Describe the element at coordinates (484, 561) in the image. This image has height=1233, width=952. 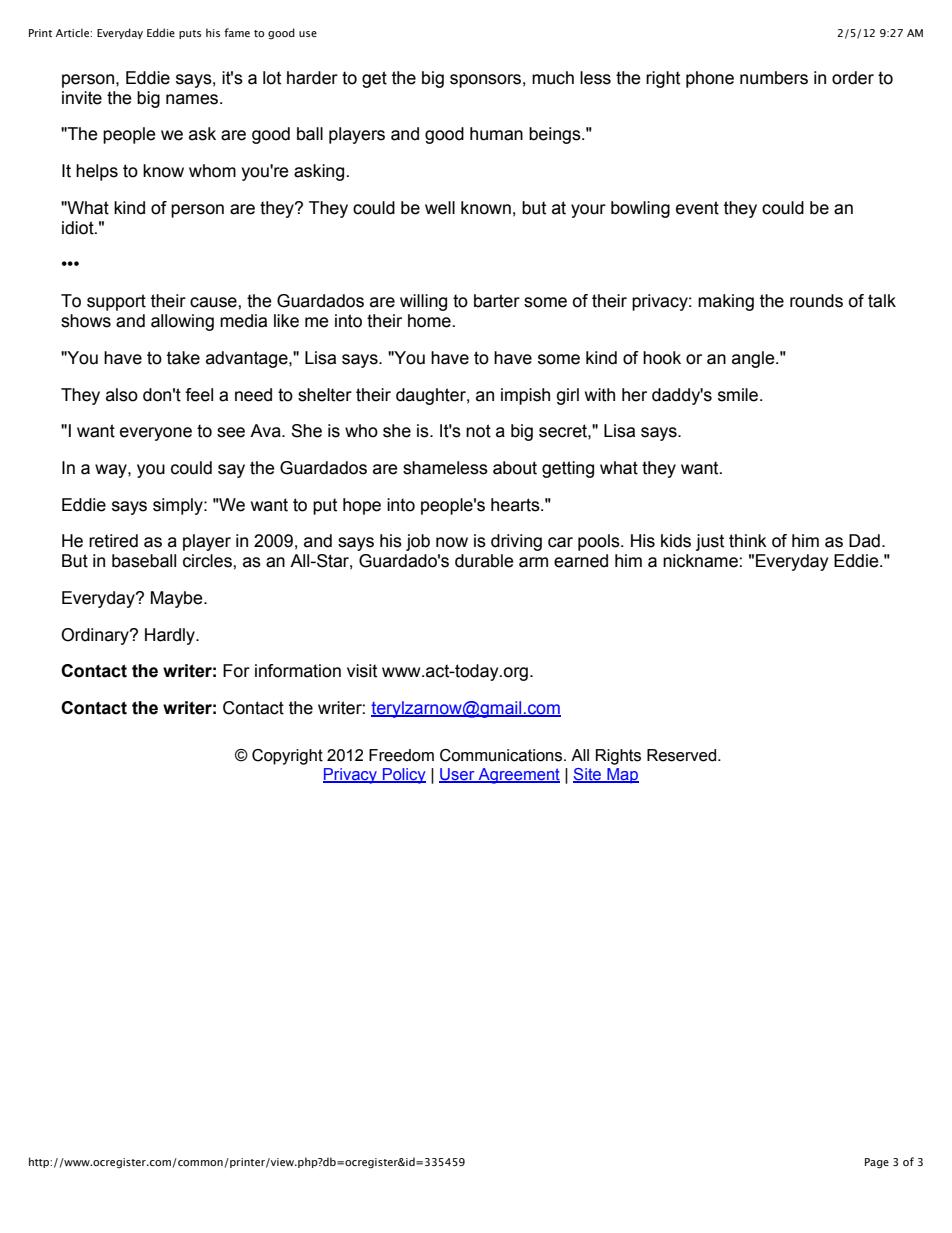
I see `durable` at that location.
